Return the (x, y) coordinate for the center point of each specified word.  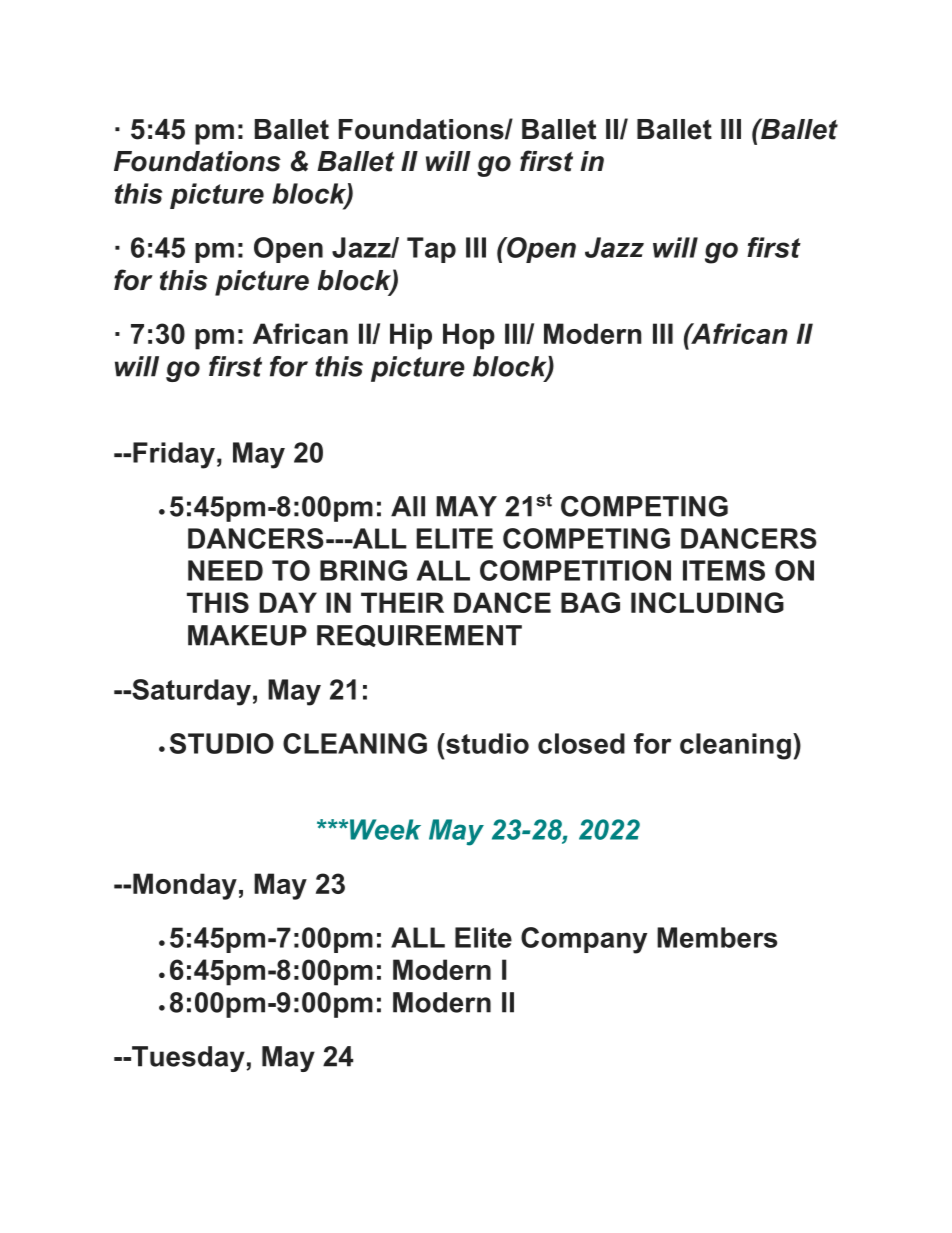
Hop (469, 336)
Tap (431, 250)
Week (385, 829)
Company (584, 940)
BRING (363, 570)
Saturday (190, 692)
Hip (411, 336)
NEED (225, 570)
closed (581, 743)
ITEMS (724, 570)
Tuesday (187, 1059)
